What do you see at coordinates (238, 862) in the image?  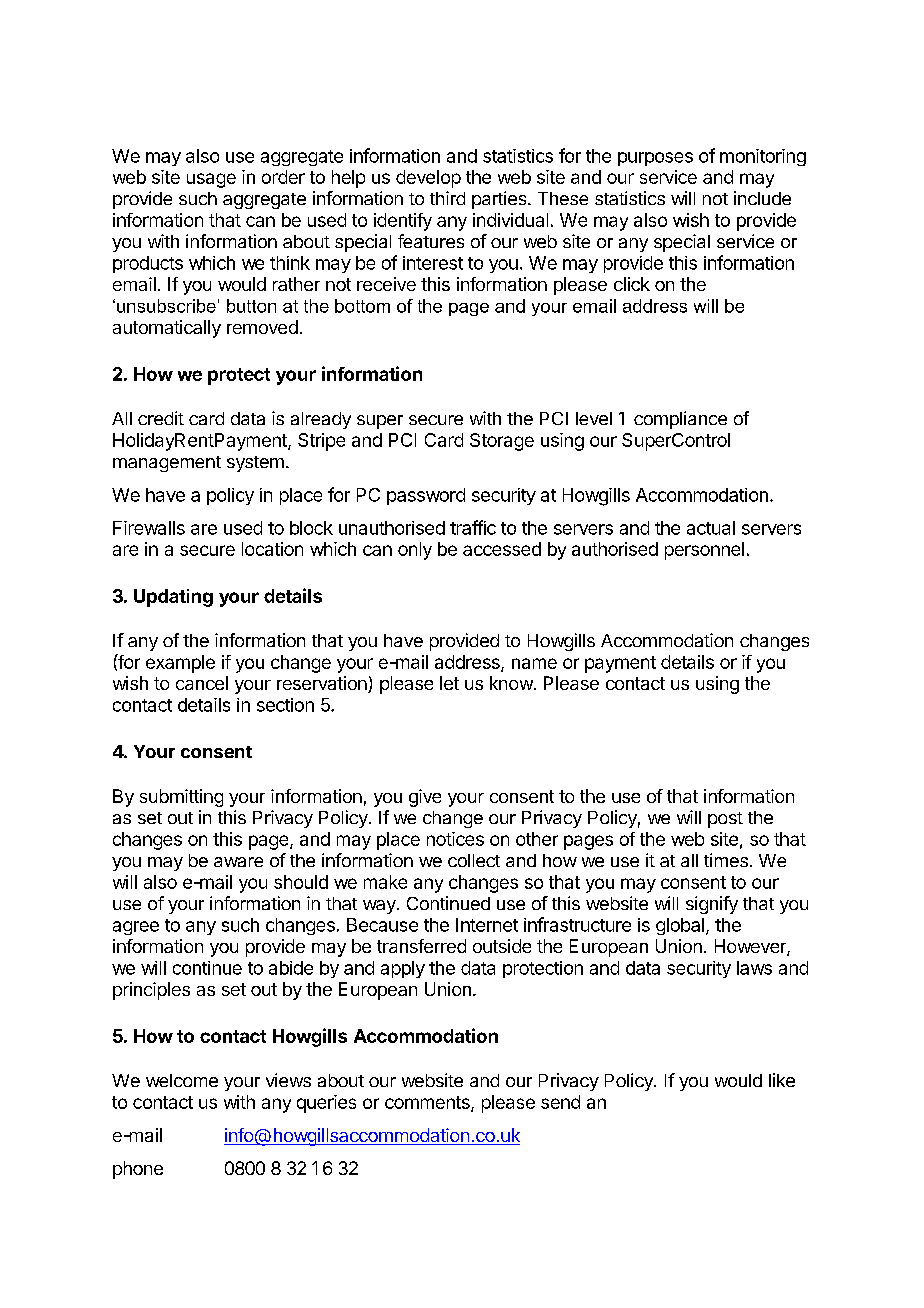 I see `aware` at bounding box center [238, 862].
